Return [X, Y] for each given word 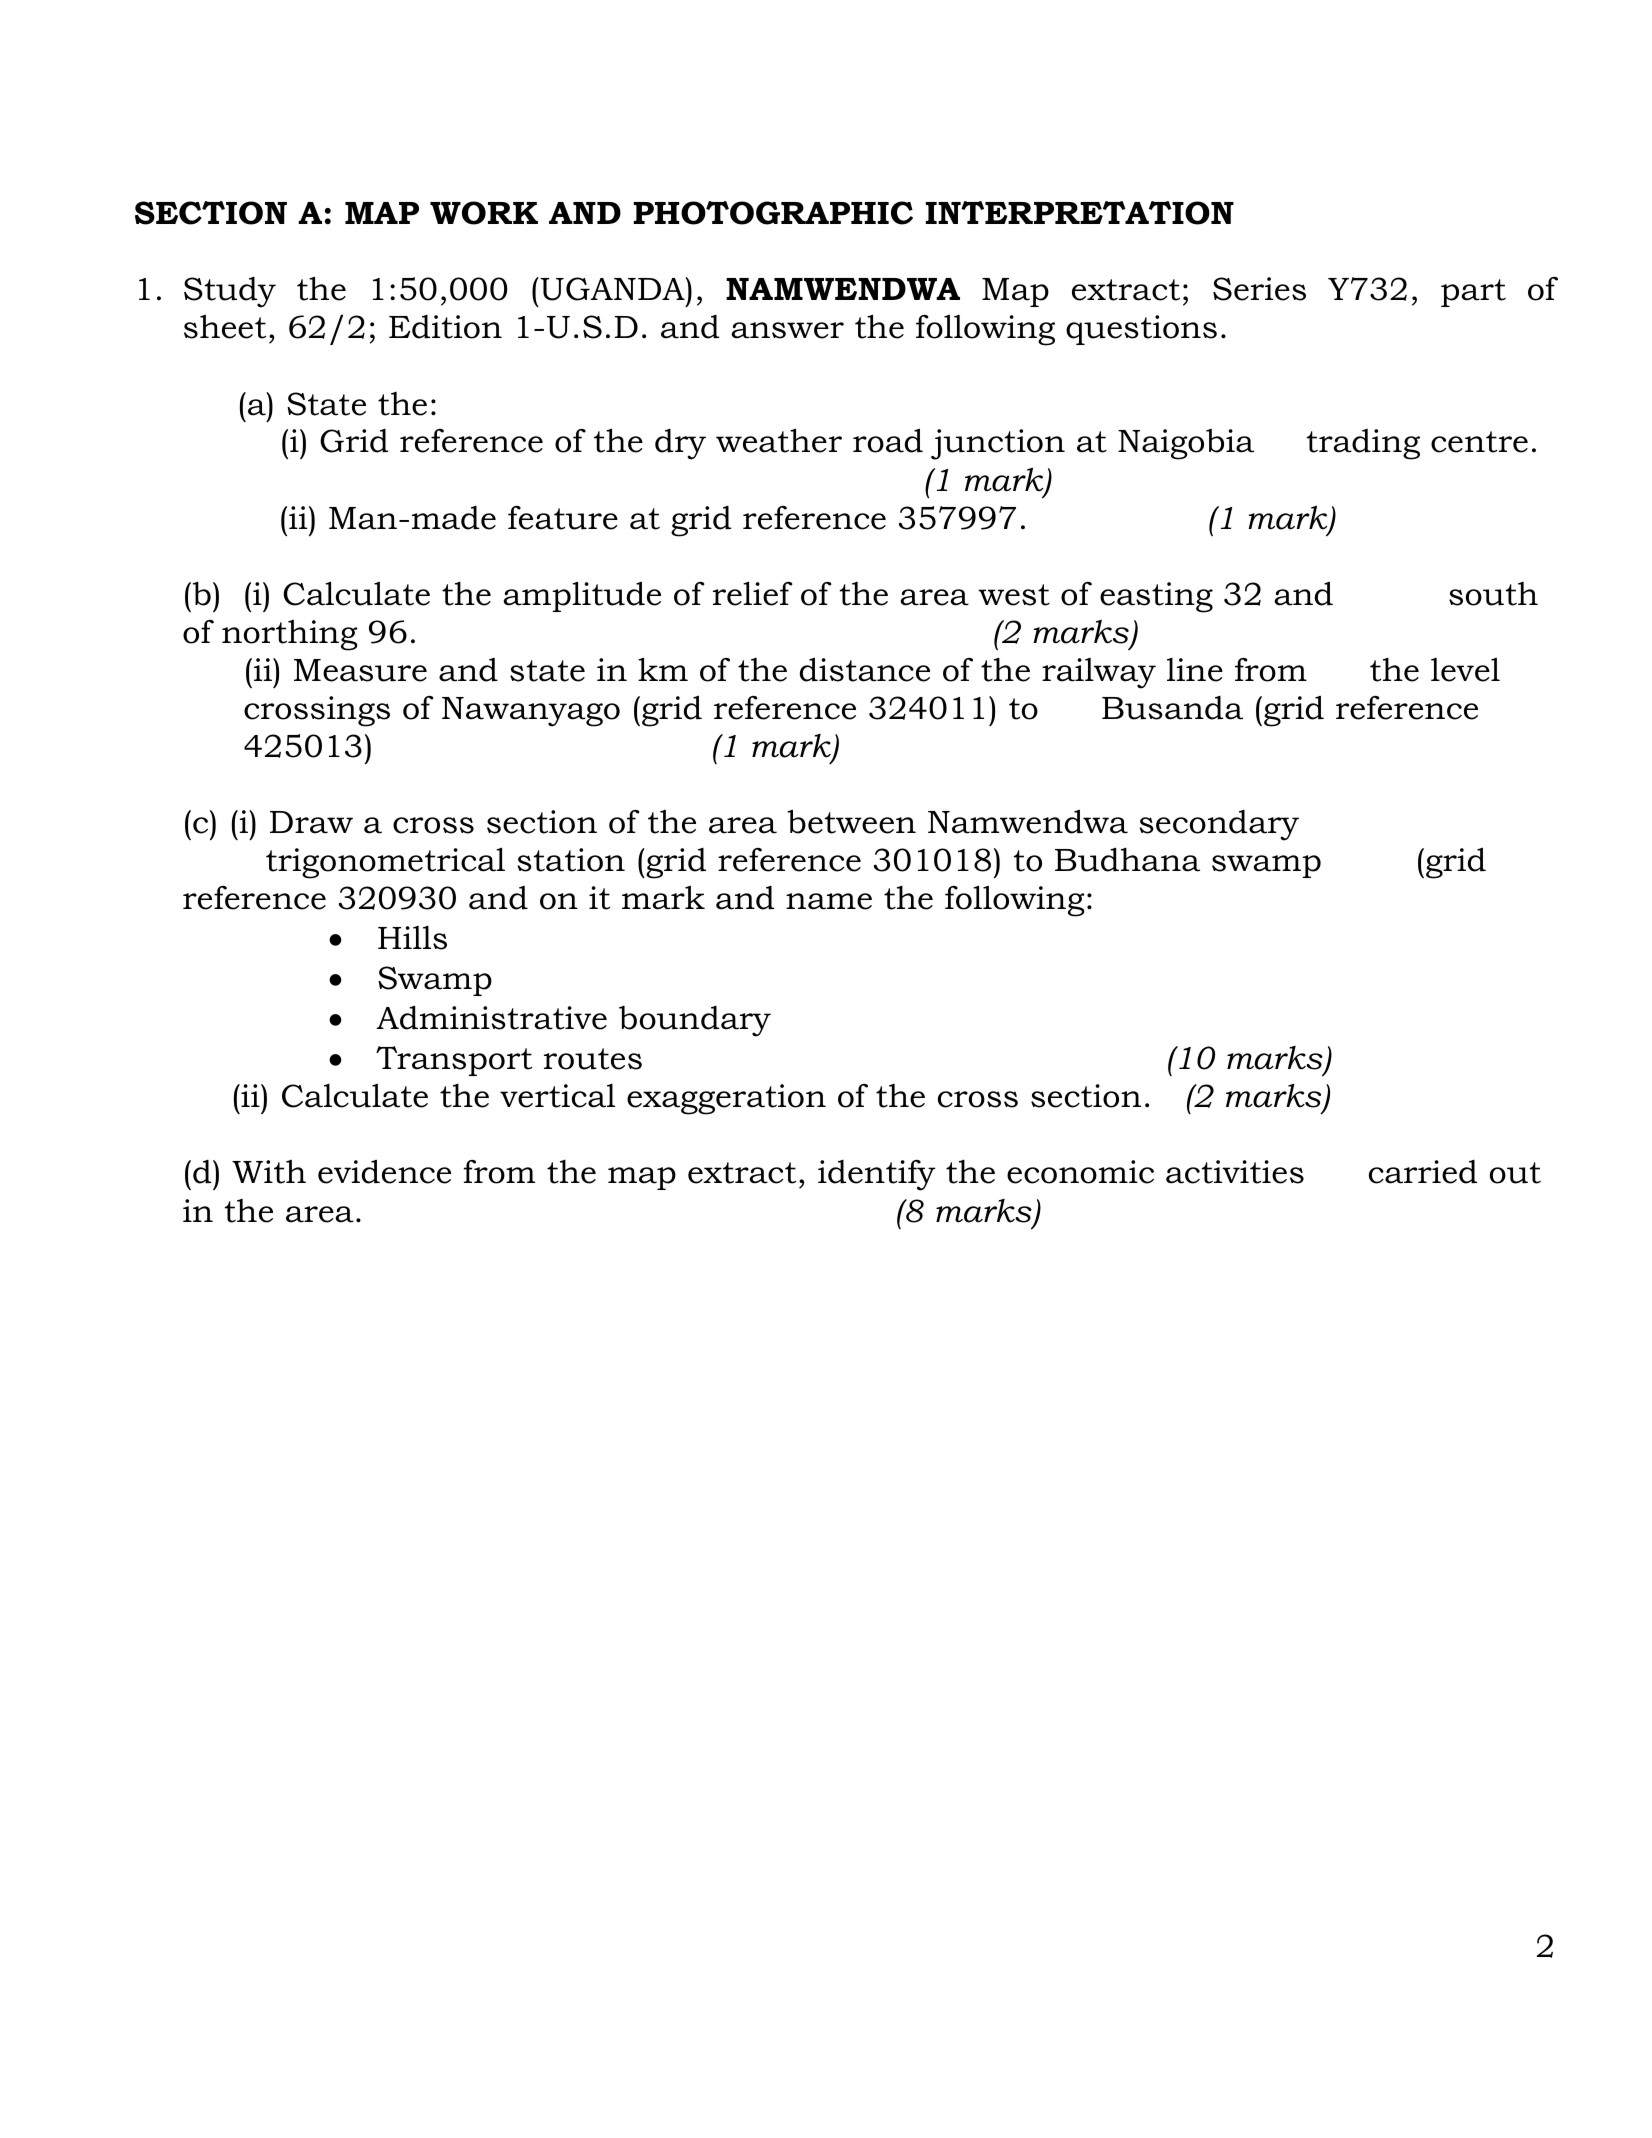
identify [876, 1175]
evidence [384, 1172]
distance [865, 670]
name [829, 901]
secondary [1219, 825]
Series [1259, 289]
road [888, 441]
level [1465, 670]
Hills [412, 937]
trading [1363, 444]
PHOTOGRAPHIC [773, 213]
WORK [484, 213]
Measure [360, 670]
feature [563, 518]
